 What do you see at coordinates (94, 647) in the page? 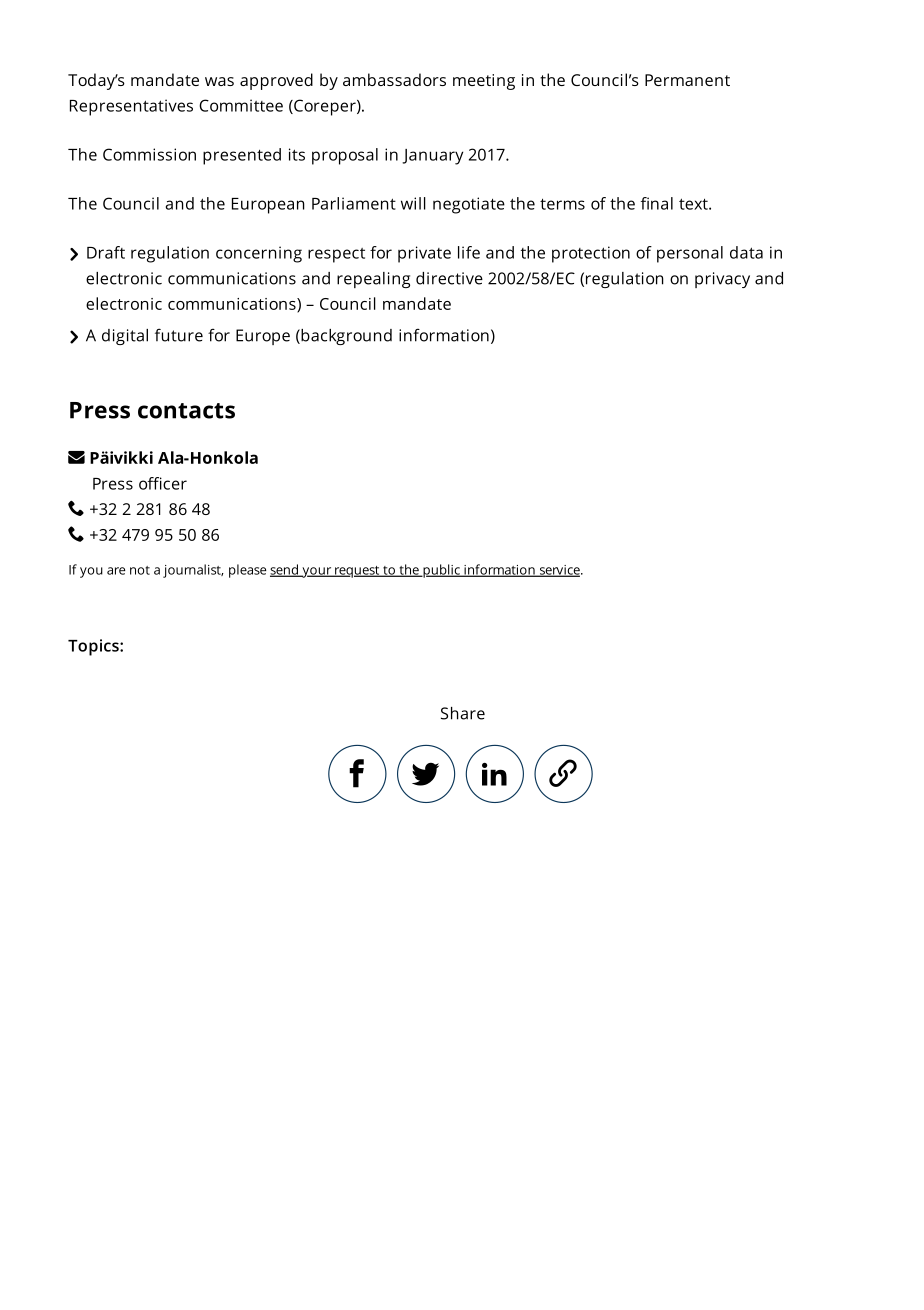
I see `Topics` at bounding box center [94, 647].
